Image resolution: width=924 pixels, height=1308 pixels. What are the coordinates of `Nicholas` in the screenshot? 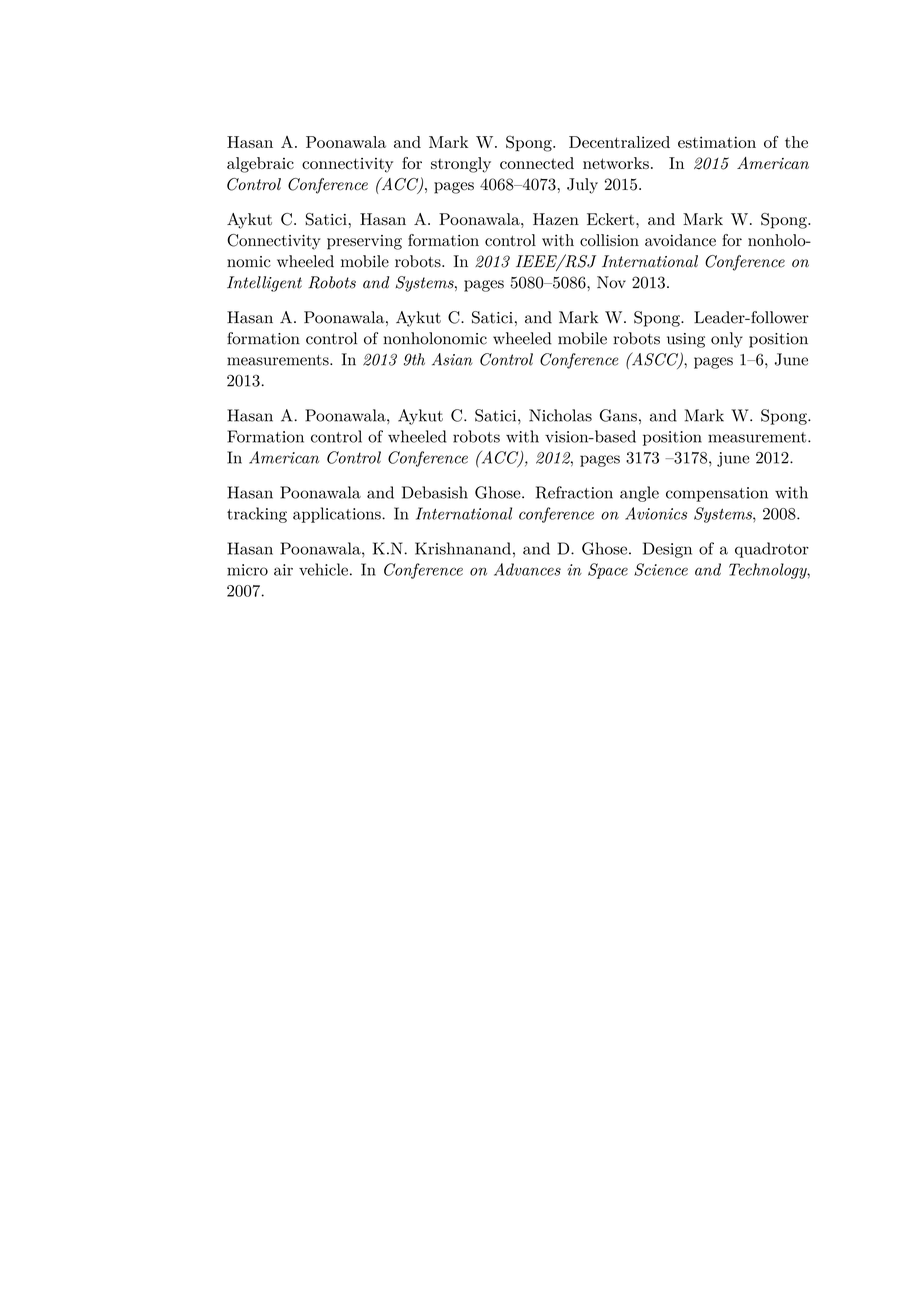 It's located at (560, 415).
